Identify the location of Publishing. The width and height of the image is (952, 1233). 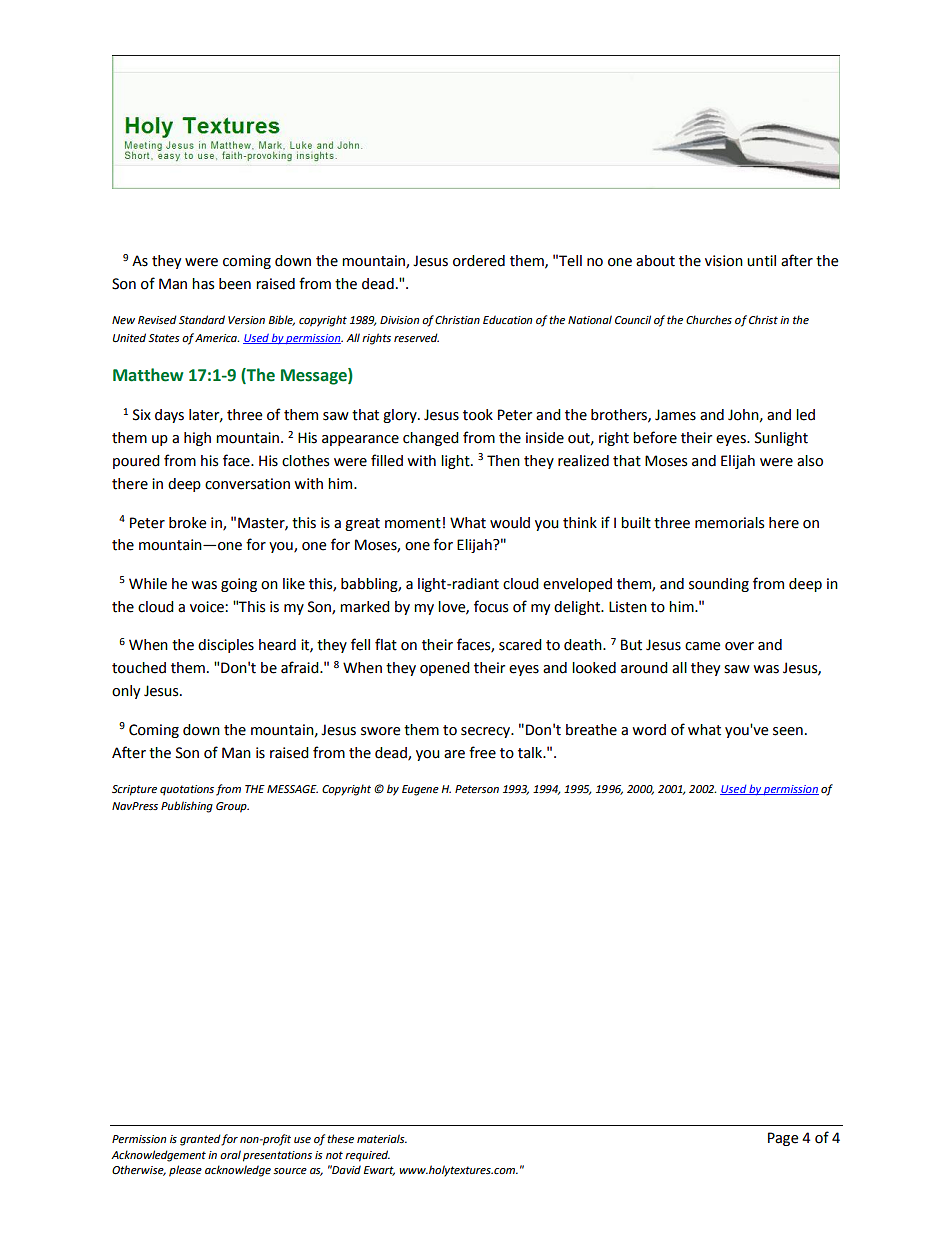
(187, 807).
